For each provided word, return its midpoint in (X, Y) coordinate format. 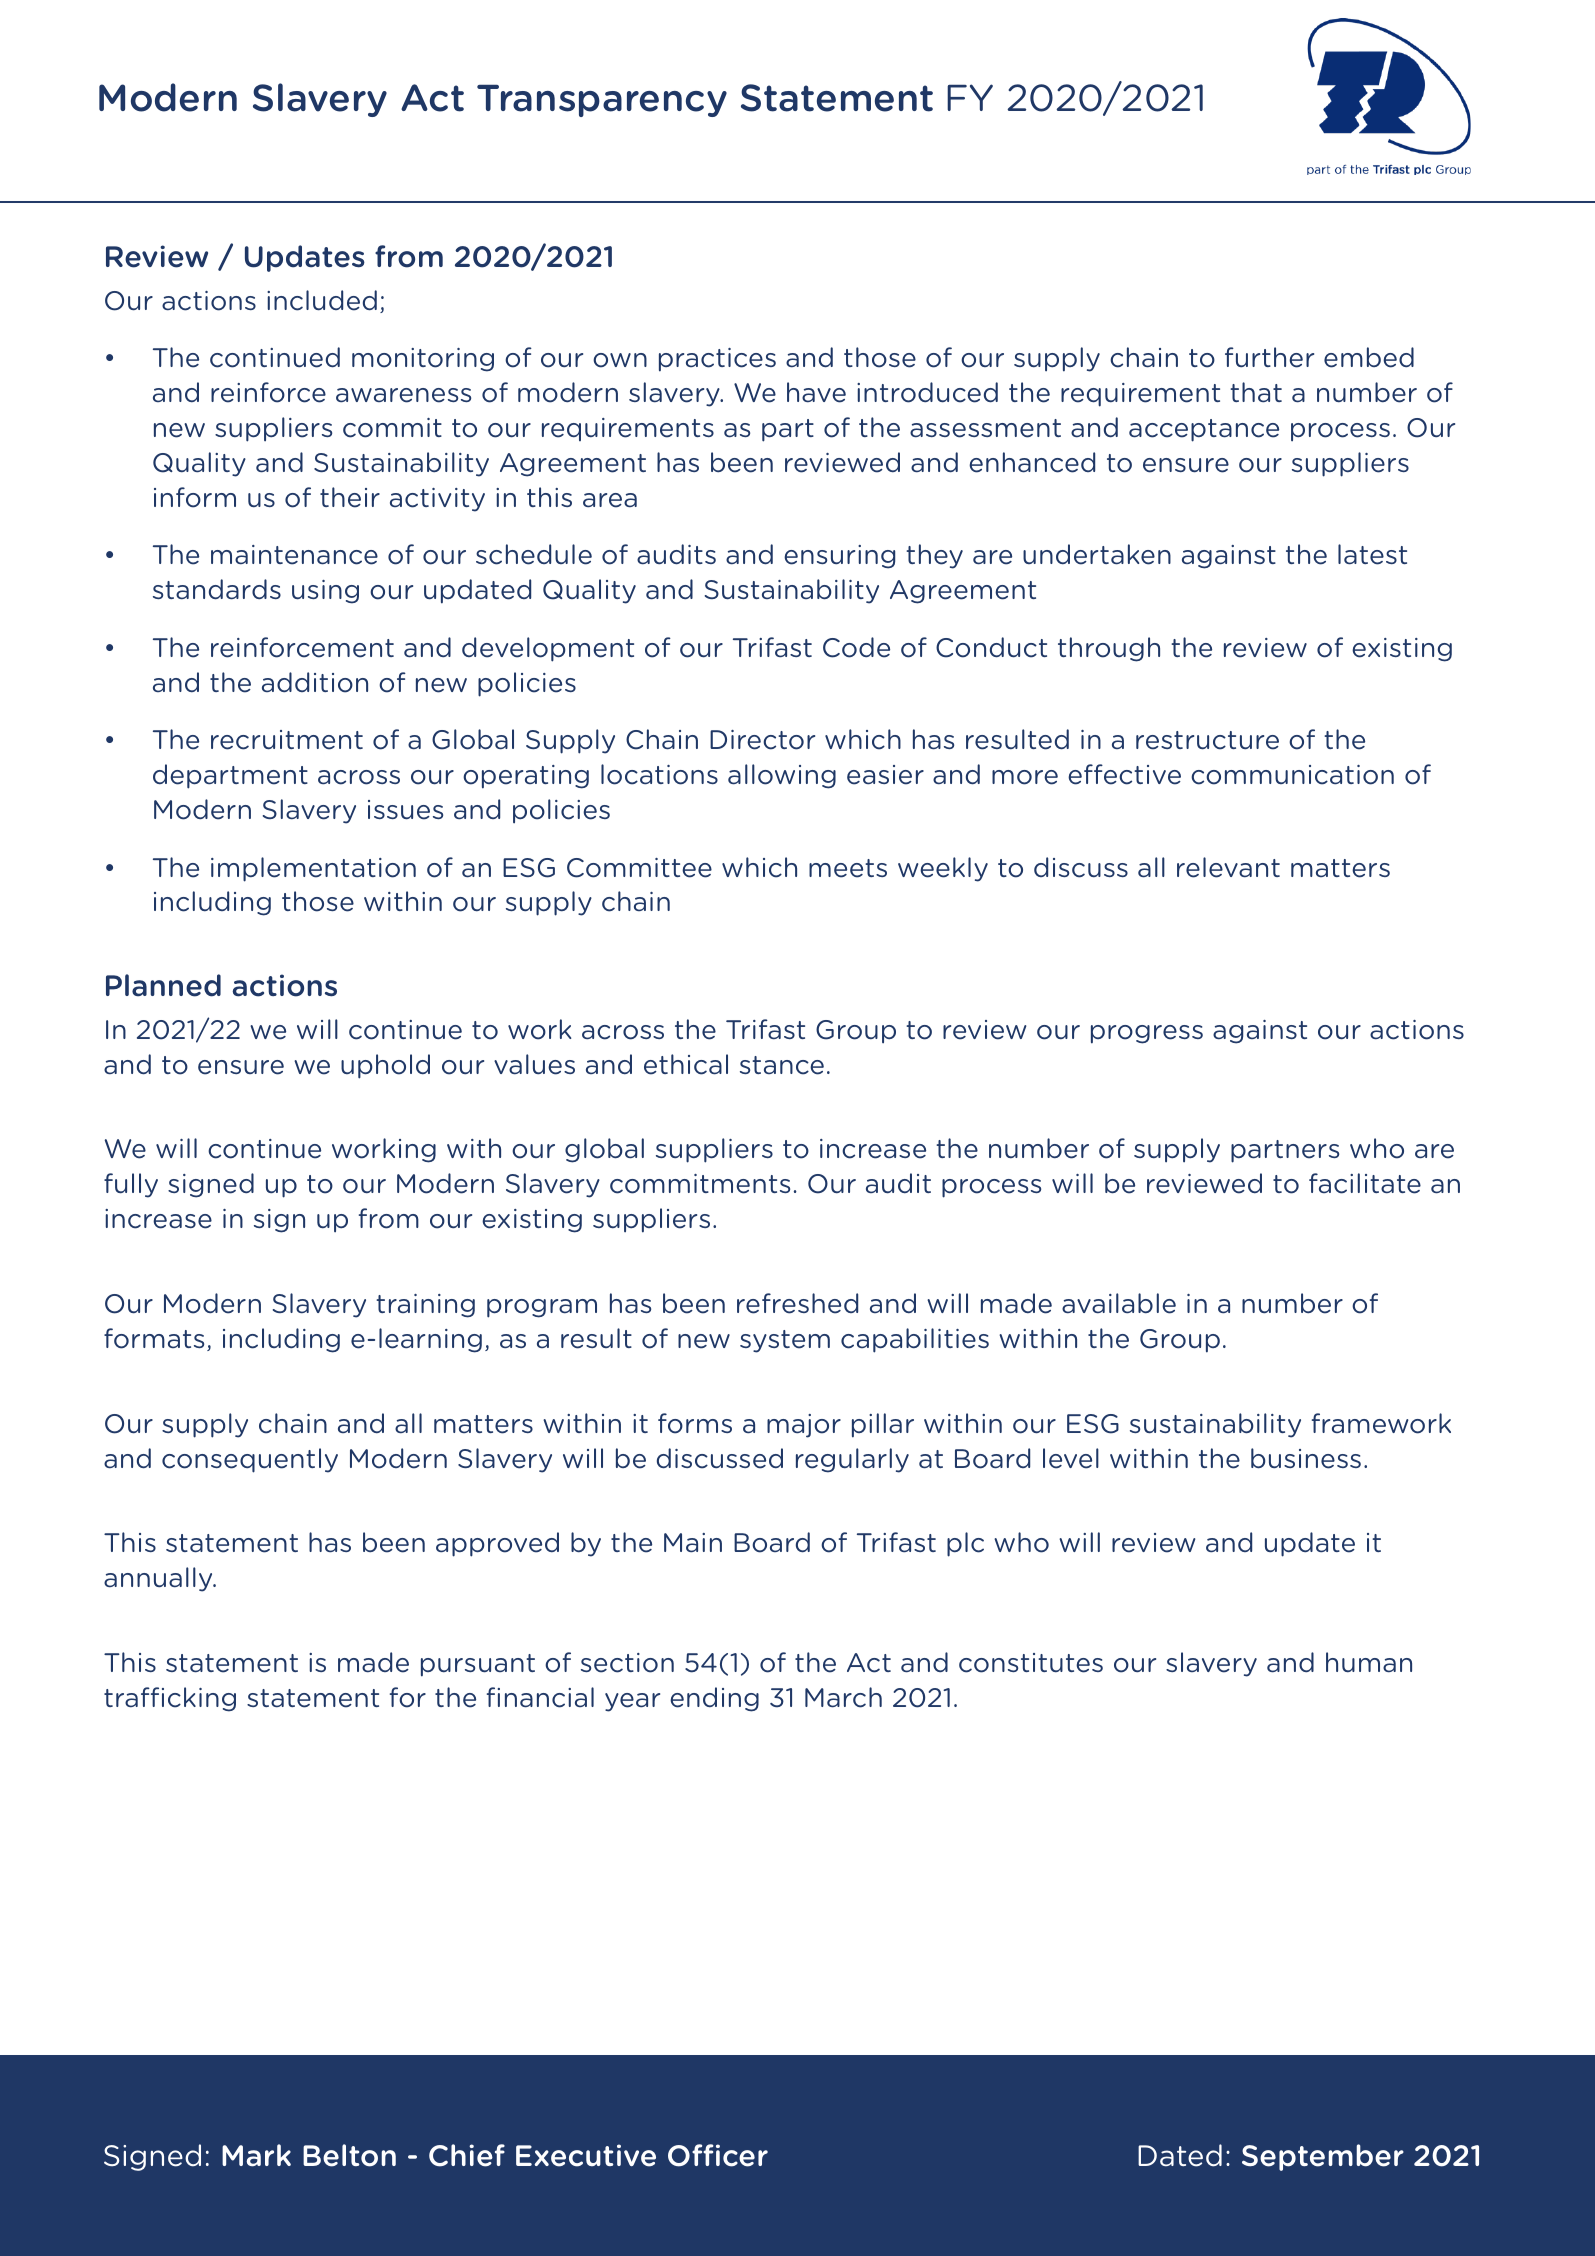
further (1269, 357)
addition (315, 682)
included (322, 300)
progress (1147, 1034)
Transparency (602, 101)
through (1109, 649)
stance (782, 1065)
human (1369, 1662)
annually (159, 1579)
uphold (385, 1066)
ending (714, 1699)
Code (856, 647)
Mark (256, 2155)
